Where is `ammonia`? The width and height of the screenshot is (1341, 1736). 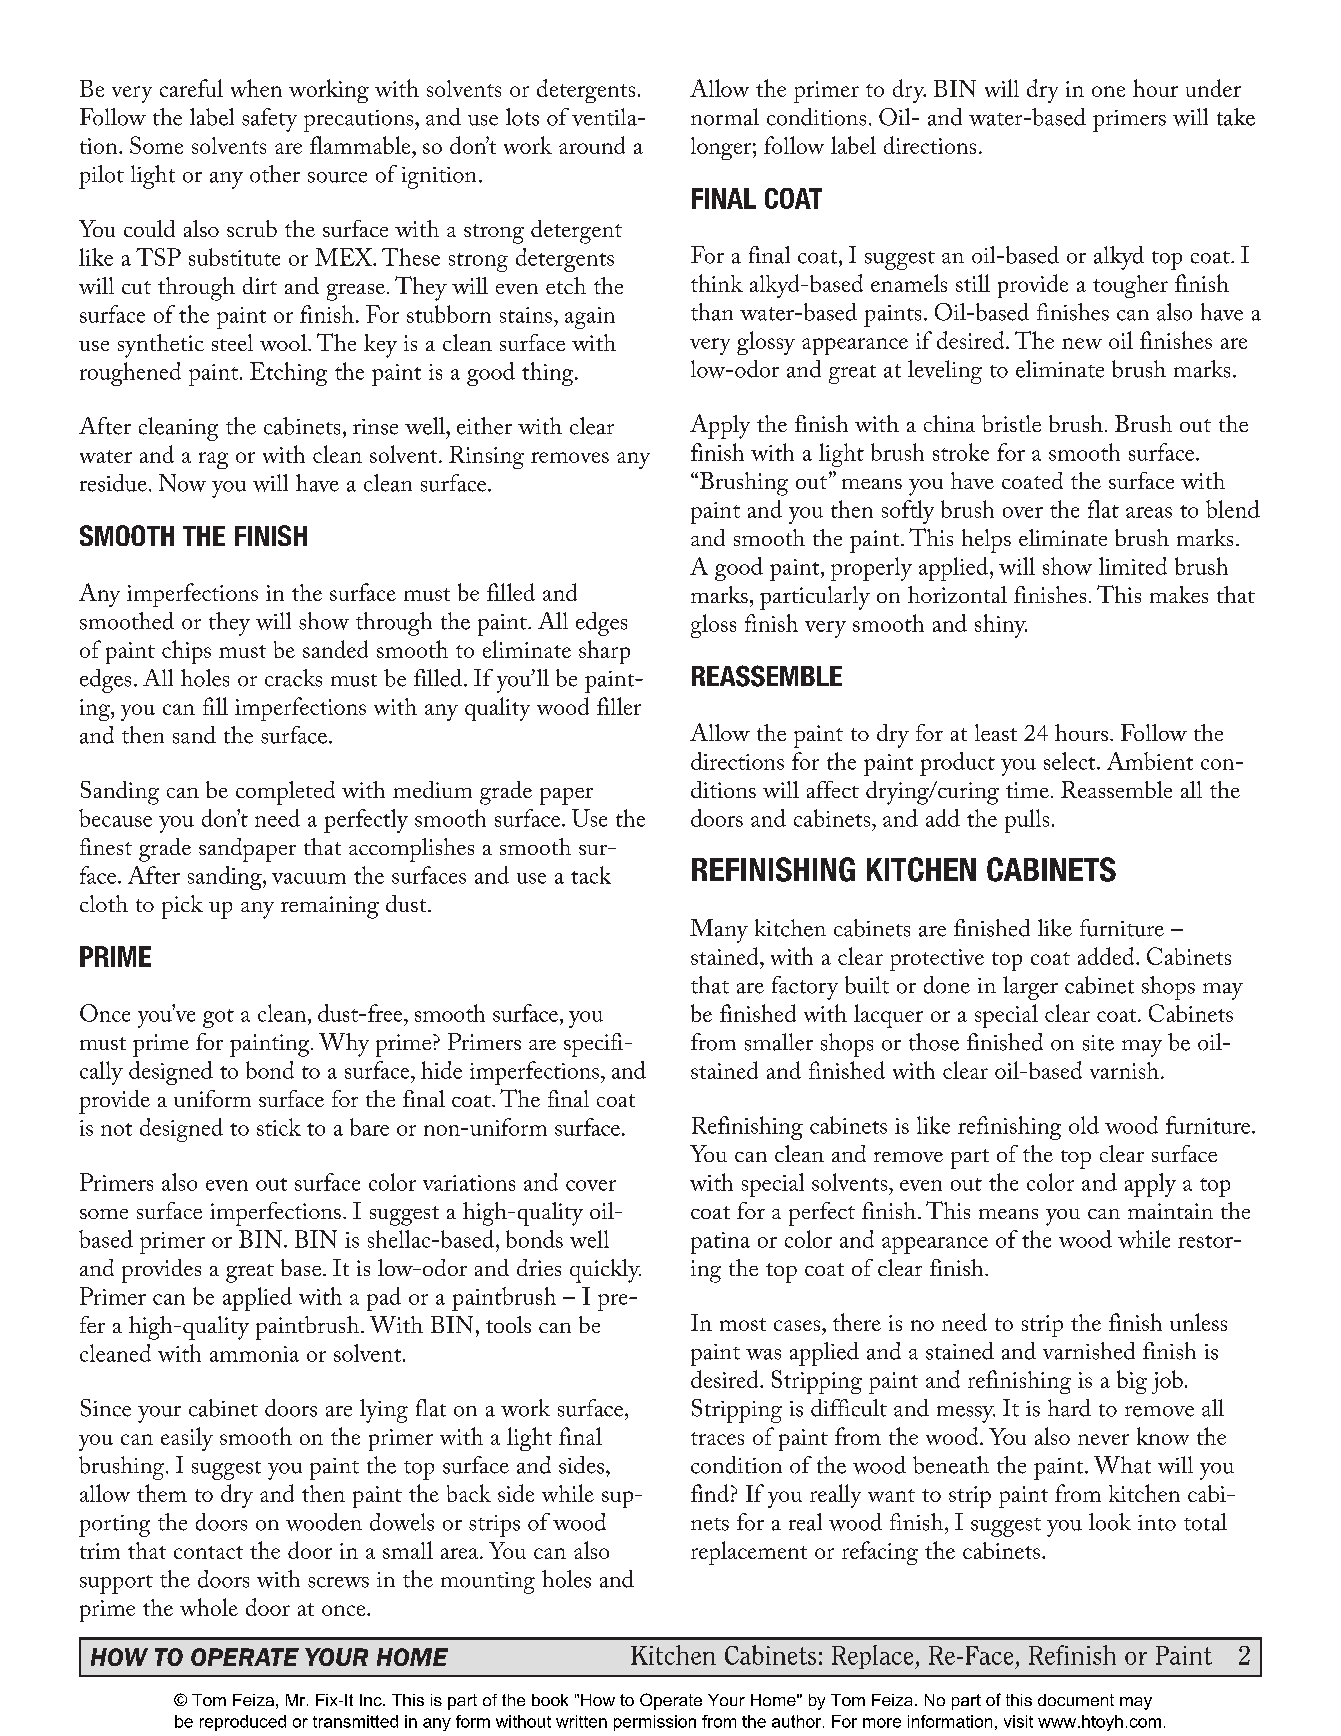 ammonia is located at coordinates (254, 1354).
